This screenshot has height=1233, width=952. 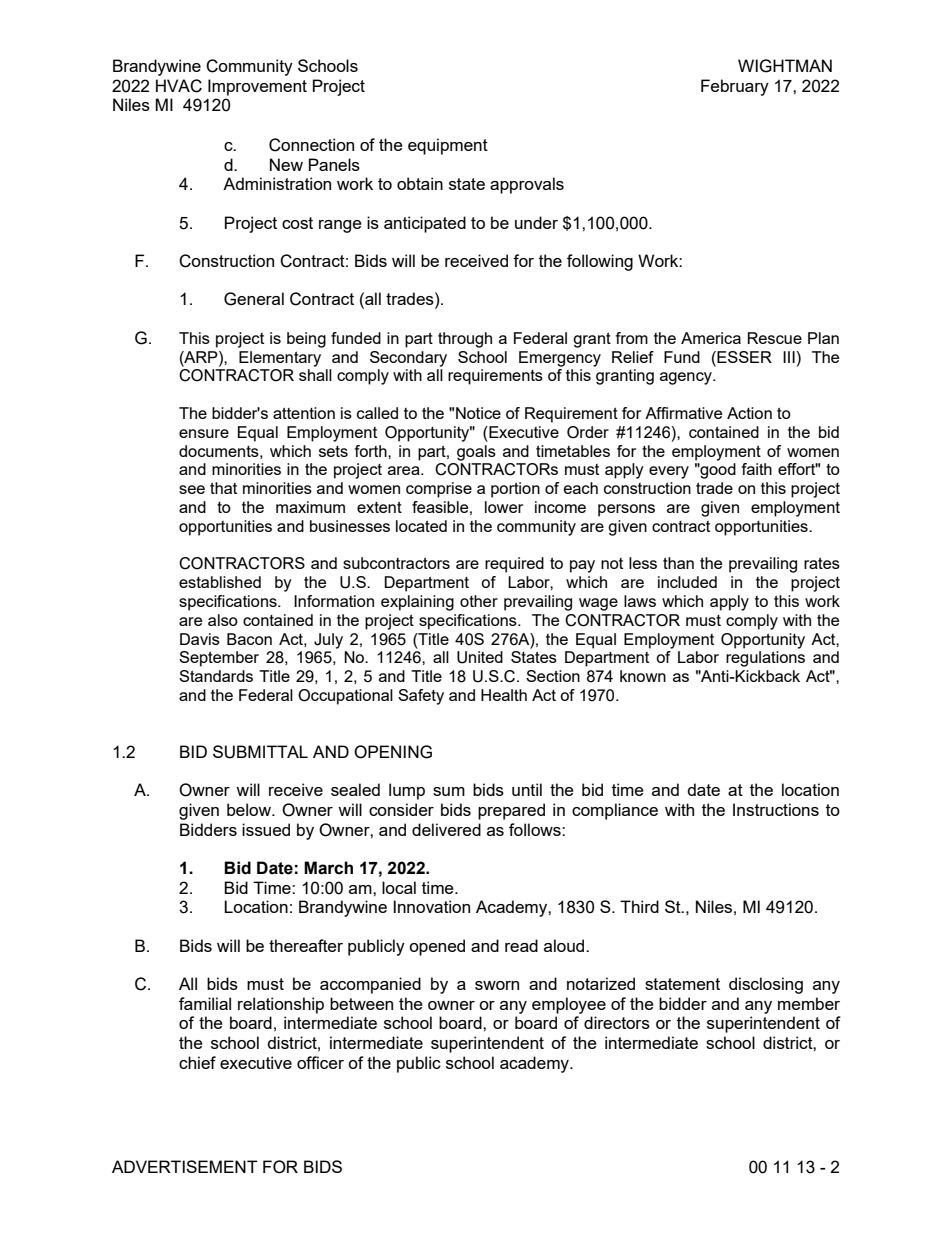 What do you see at coordinates (735, 87) in the screenshot?
I see `February` at bounding box center [735, 87].
